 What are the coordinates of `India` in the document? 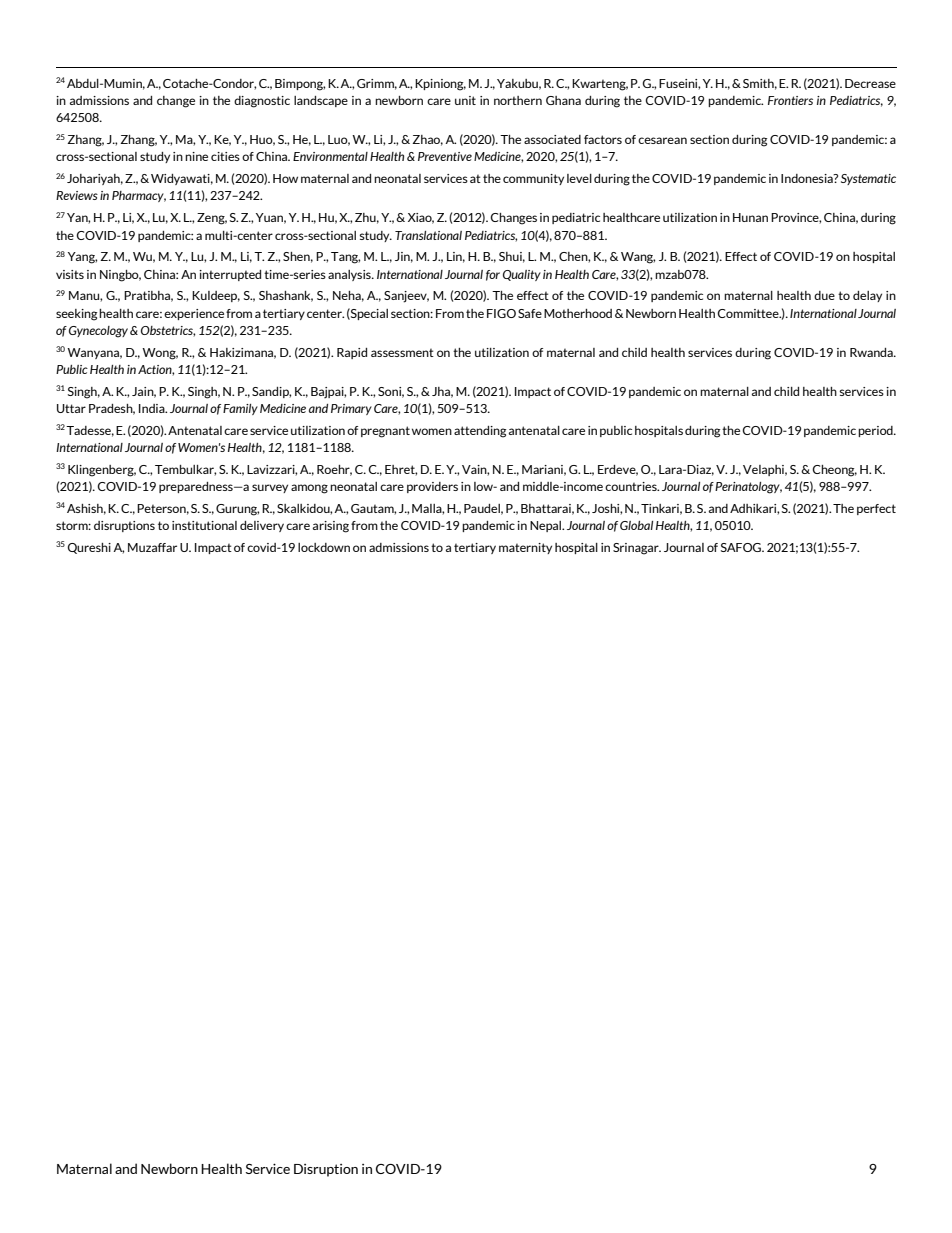 It's located at (153, 408).
